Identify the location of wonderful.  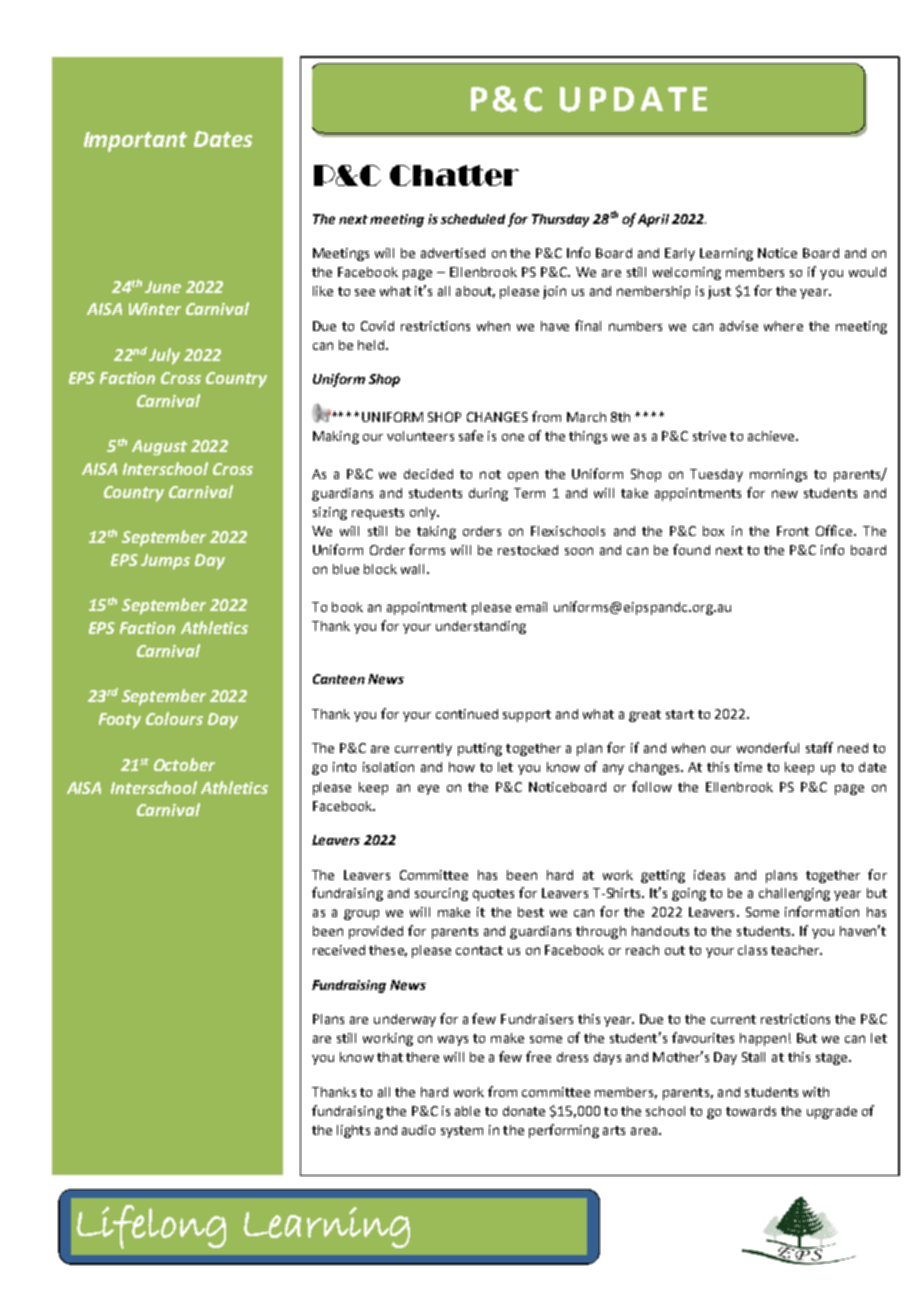
(768, 747).
